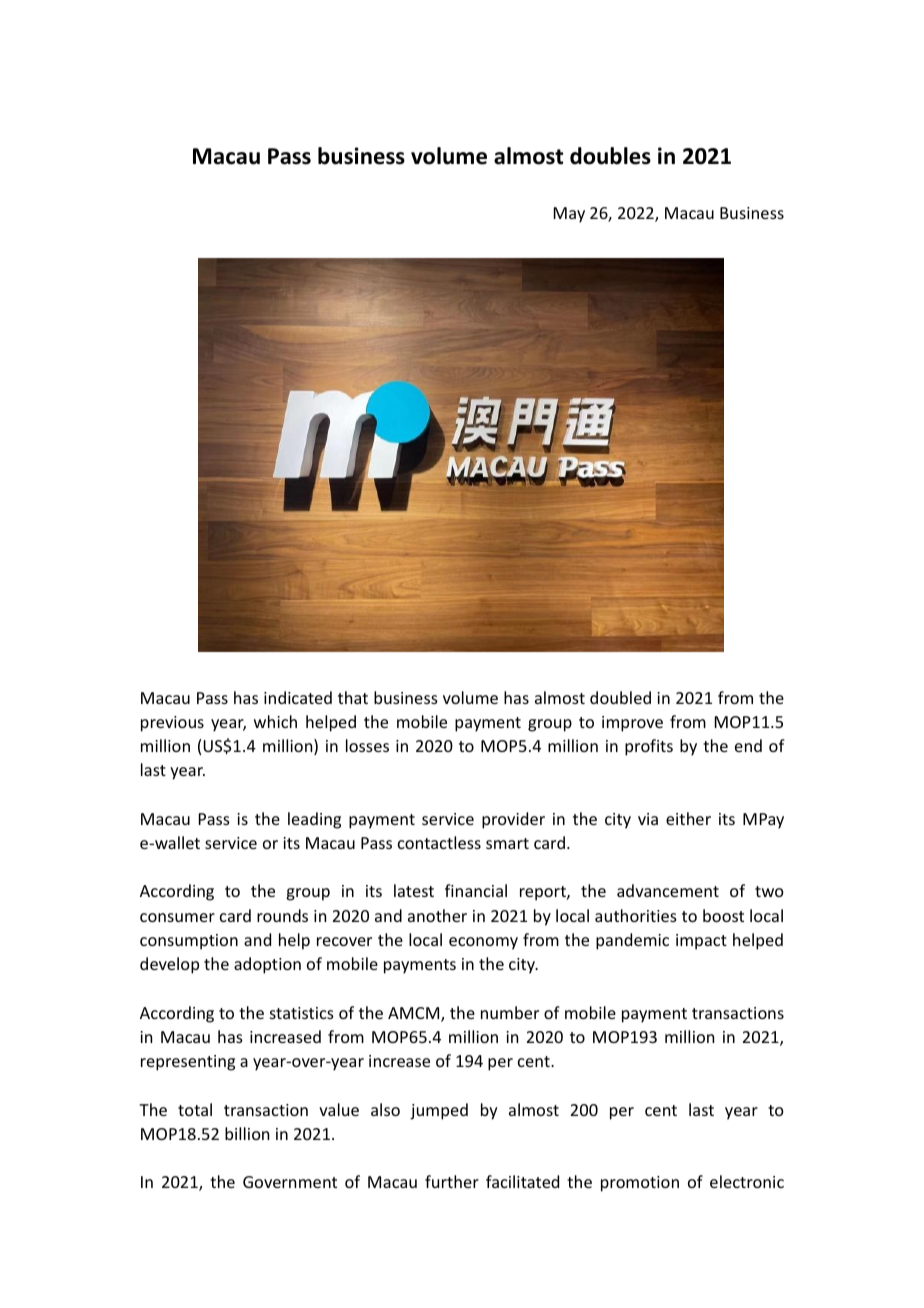 The height and width of the screenshot is (1308, 924). Describe the element at coordinates (620, 697) in the screenshot. I see `doubled` at that location.
